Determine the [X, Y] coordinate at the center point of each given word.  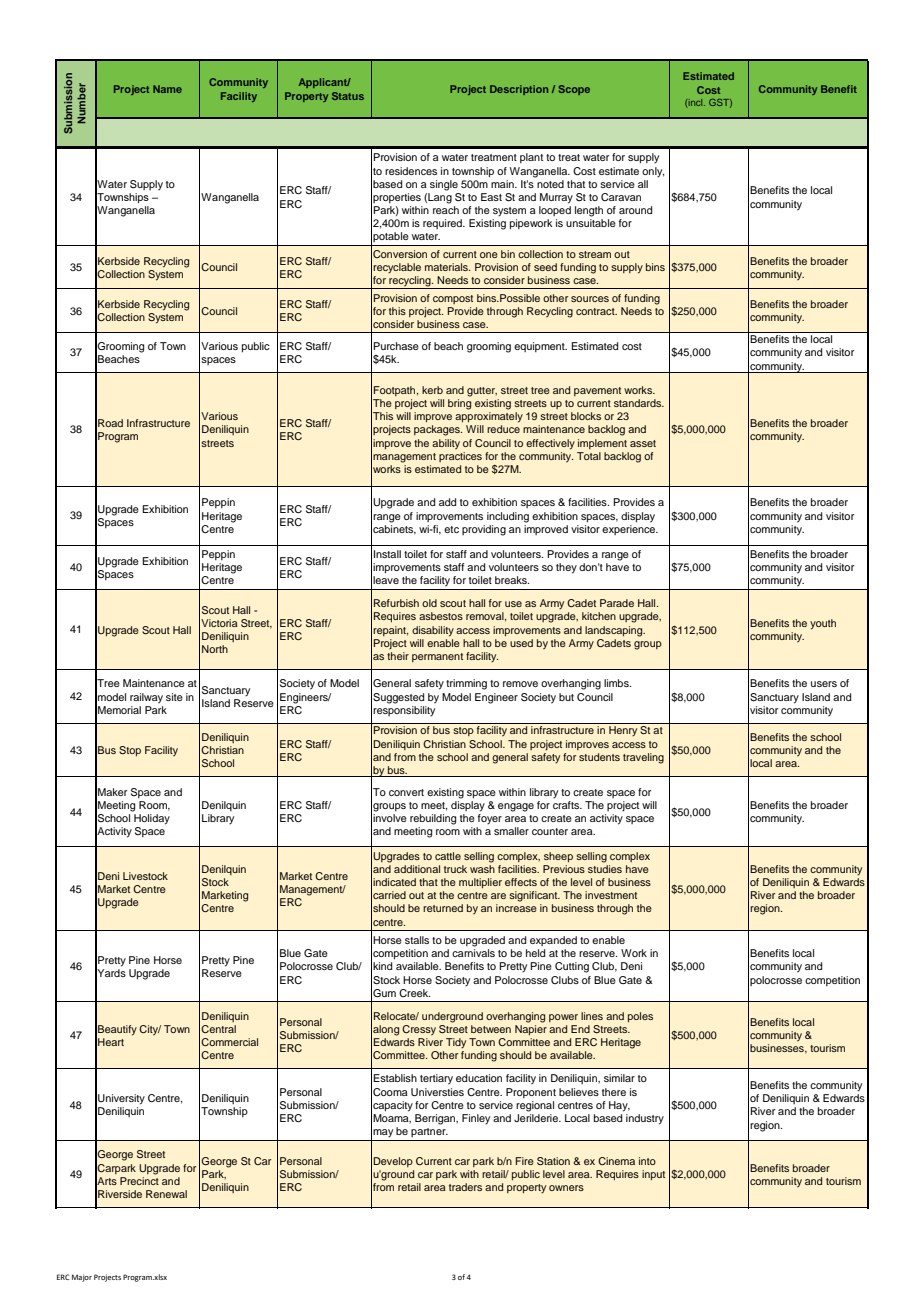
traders [465, 1187]
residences [411, 171]
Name [167, 89]
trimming [466, 684]
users [824, 684]
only [653, 172]
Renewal [166, 1194]
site [174, 697]
